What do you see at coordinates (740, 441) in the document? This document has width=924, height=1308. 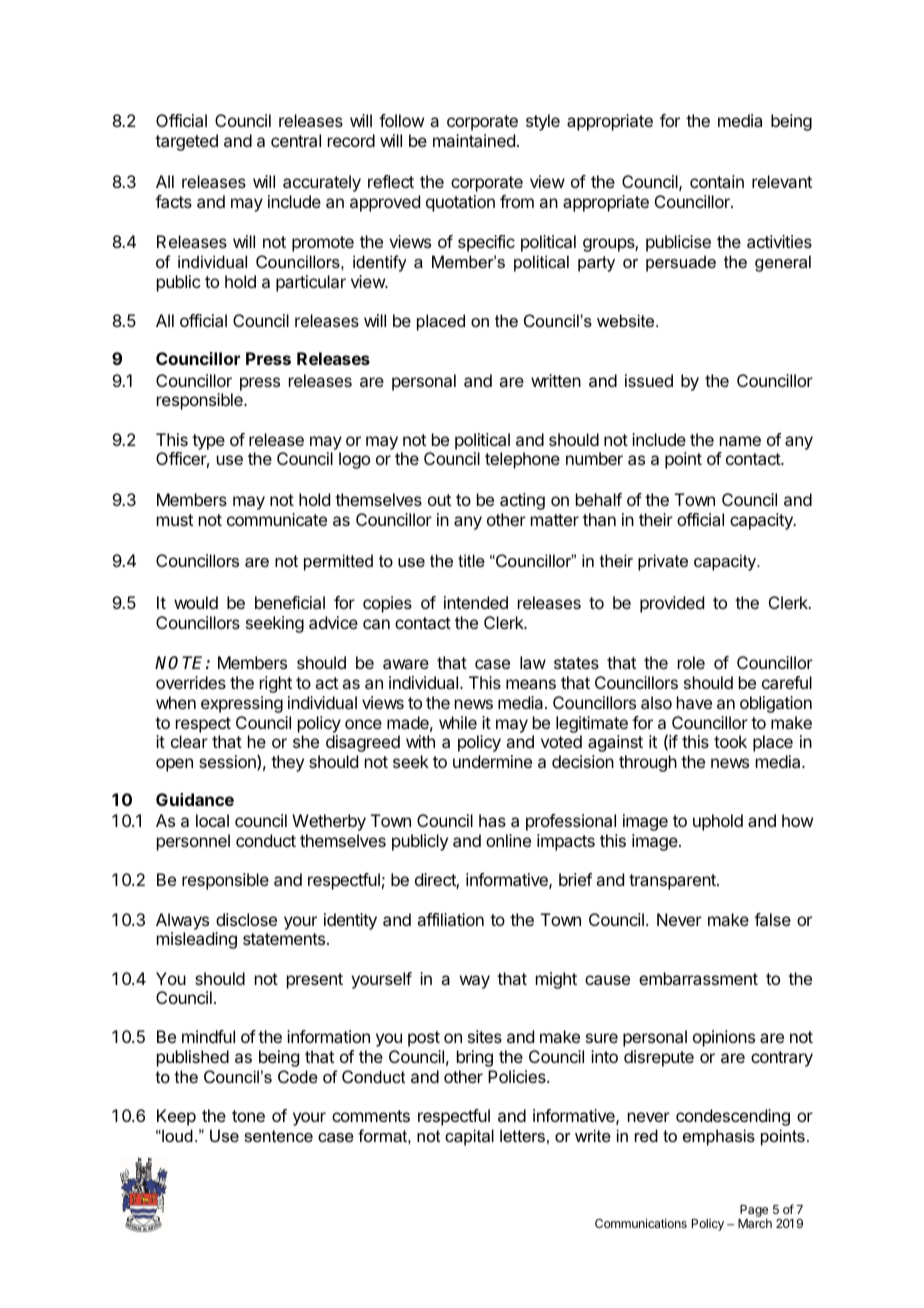 I see `name` at bounding box center [740, 441].
